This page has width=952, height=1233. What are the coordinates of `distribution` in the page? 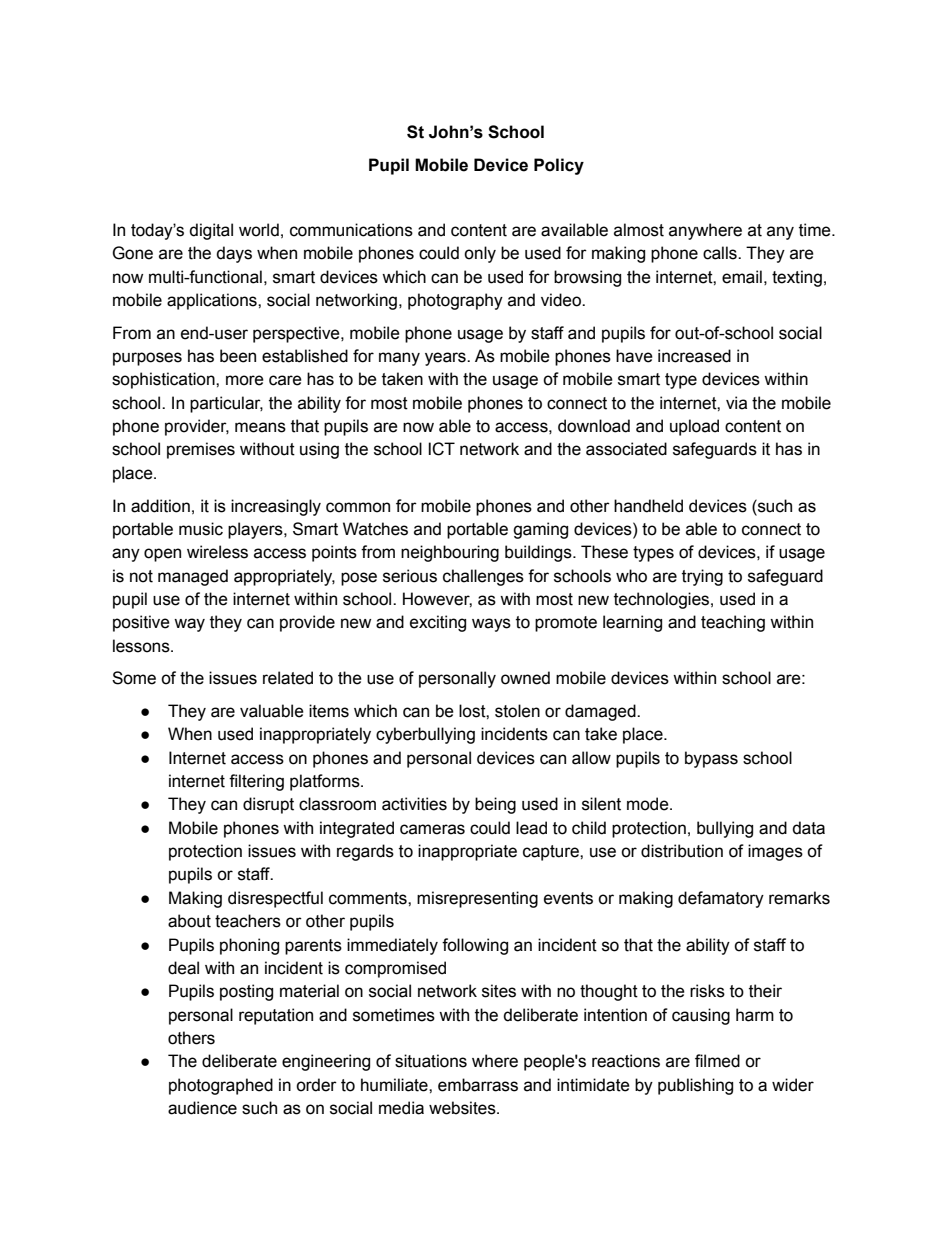 It's located at (682, 851).
